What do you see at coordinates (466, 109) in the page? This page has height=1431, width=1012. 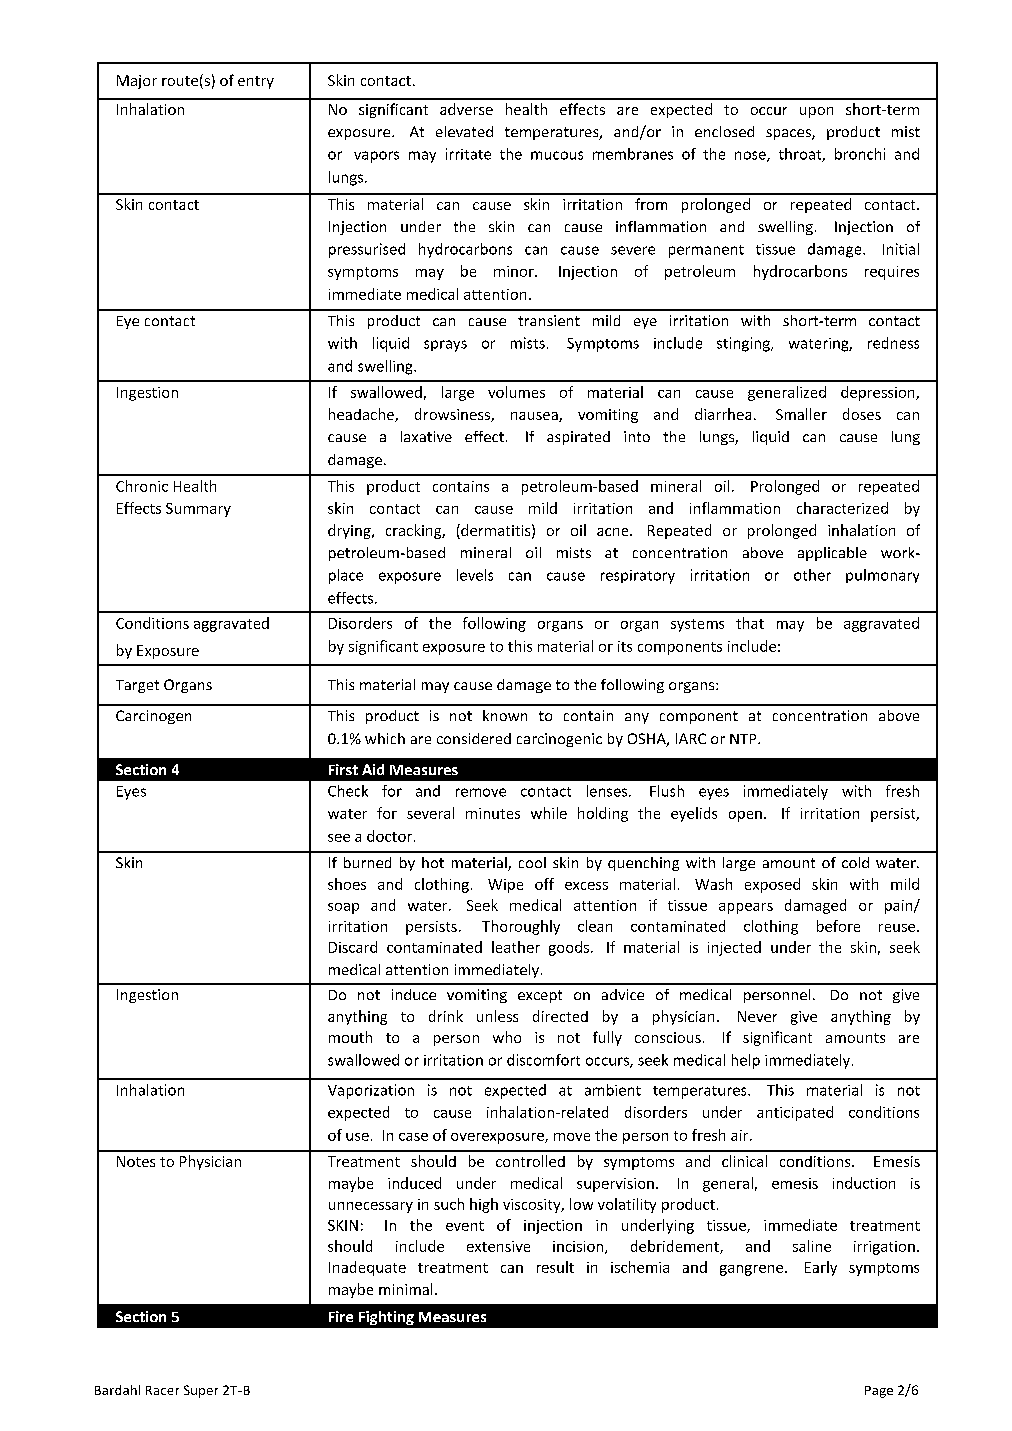 I see `adverse` at bounding box center [466, 109].
